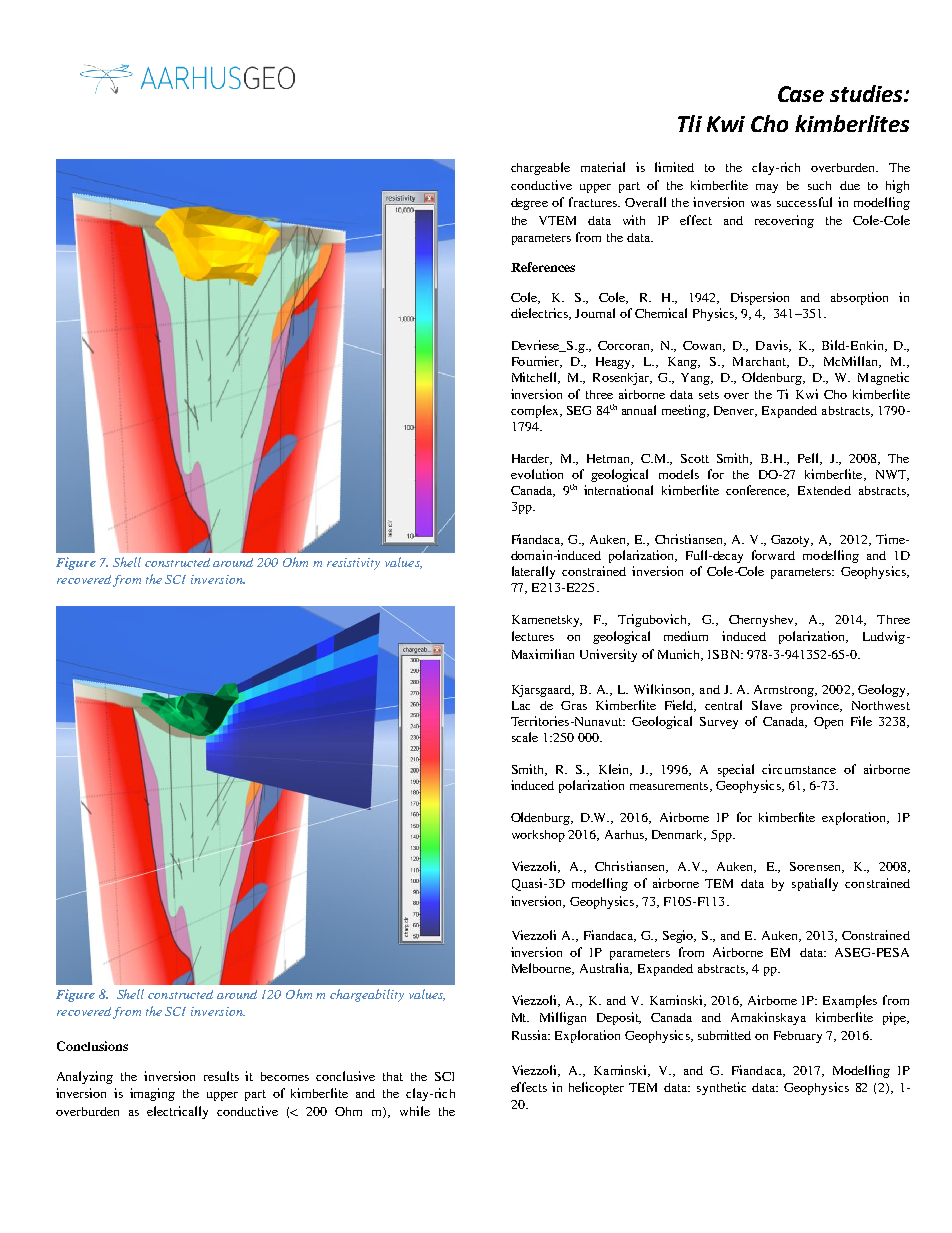  I want to click on Case, so click(801, 94).
